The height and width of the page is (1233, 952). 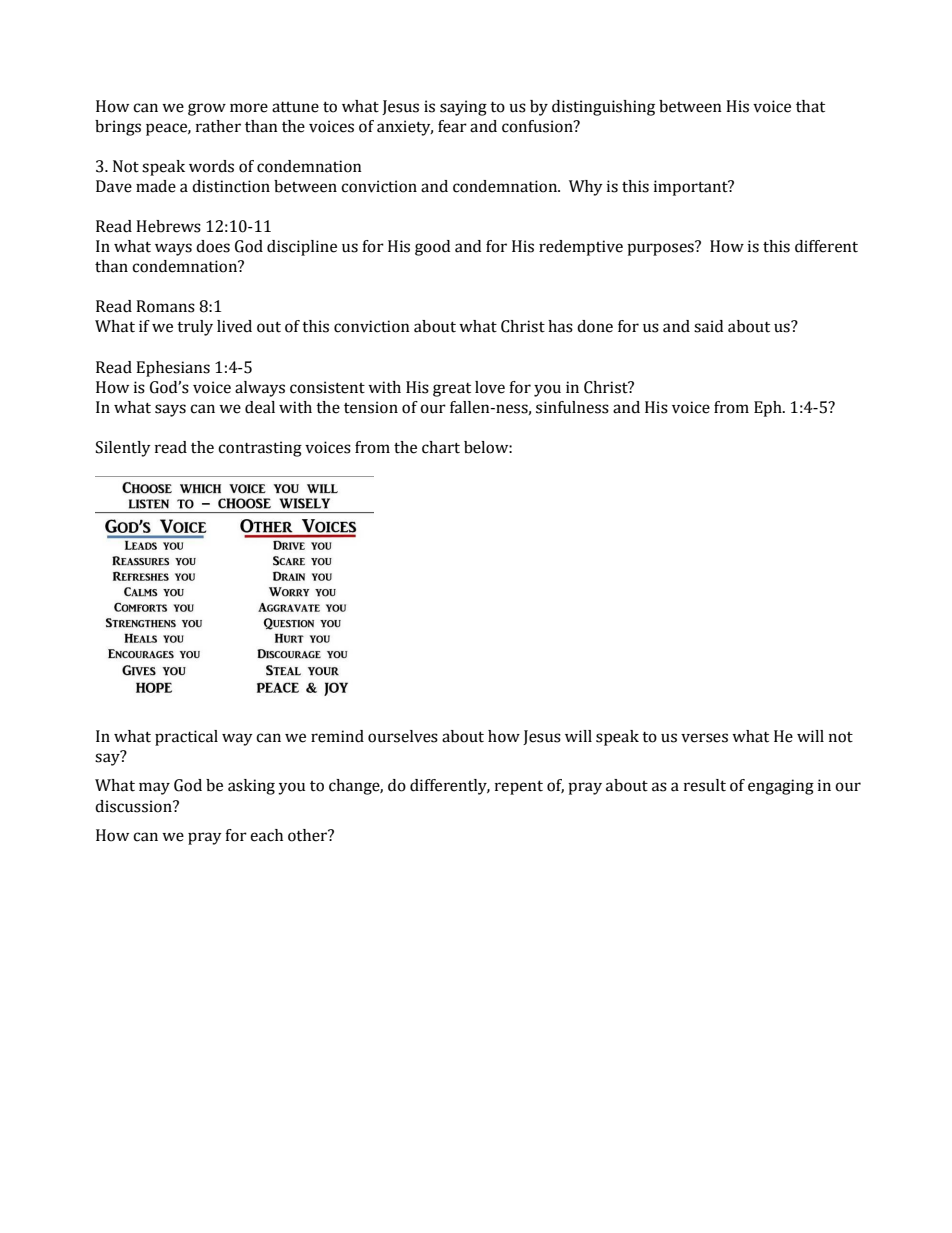 I want to click on contrasting, so click(x=260, y=449).
